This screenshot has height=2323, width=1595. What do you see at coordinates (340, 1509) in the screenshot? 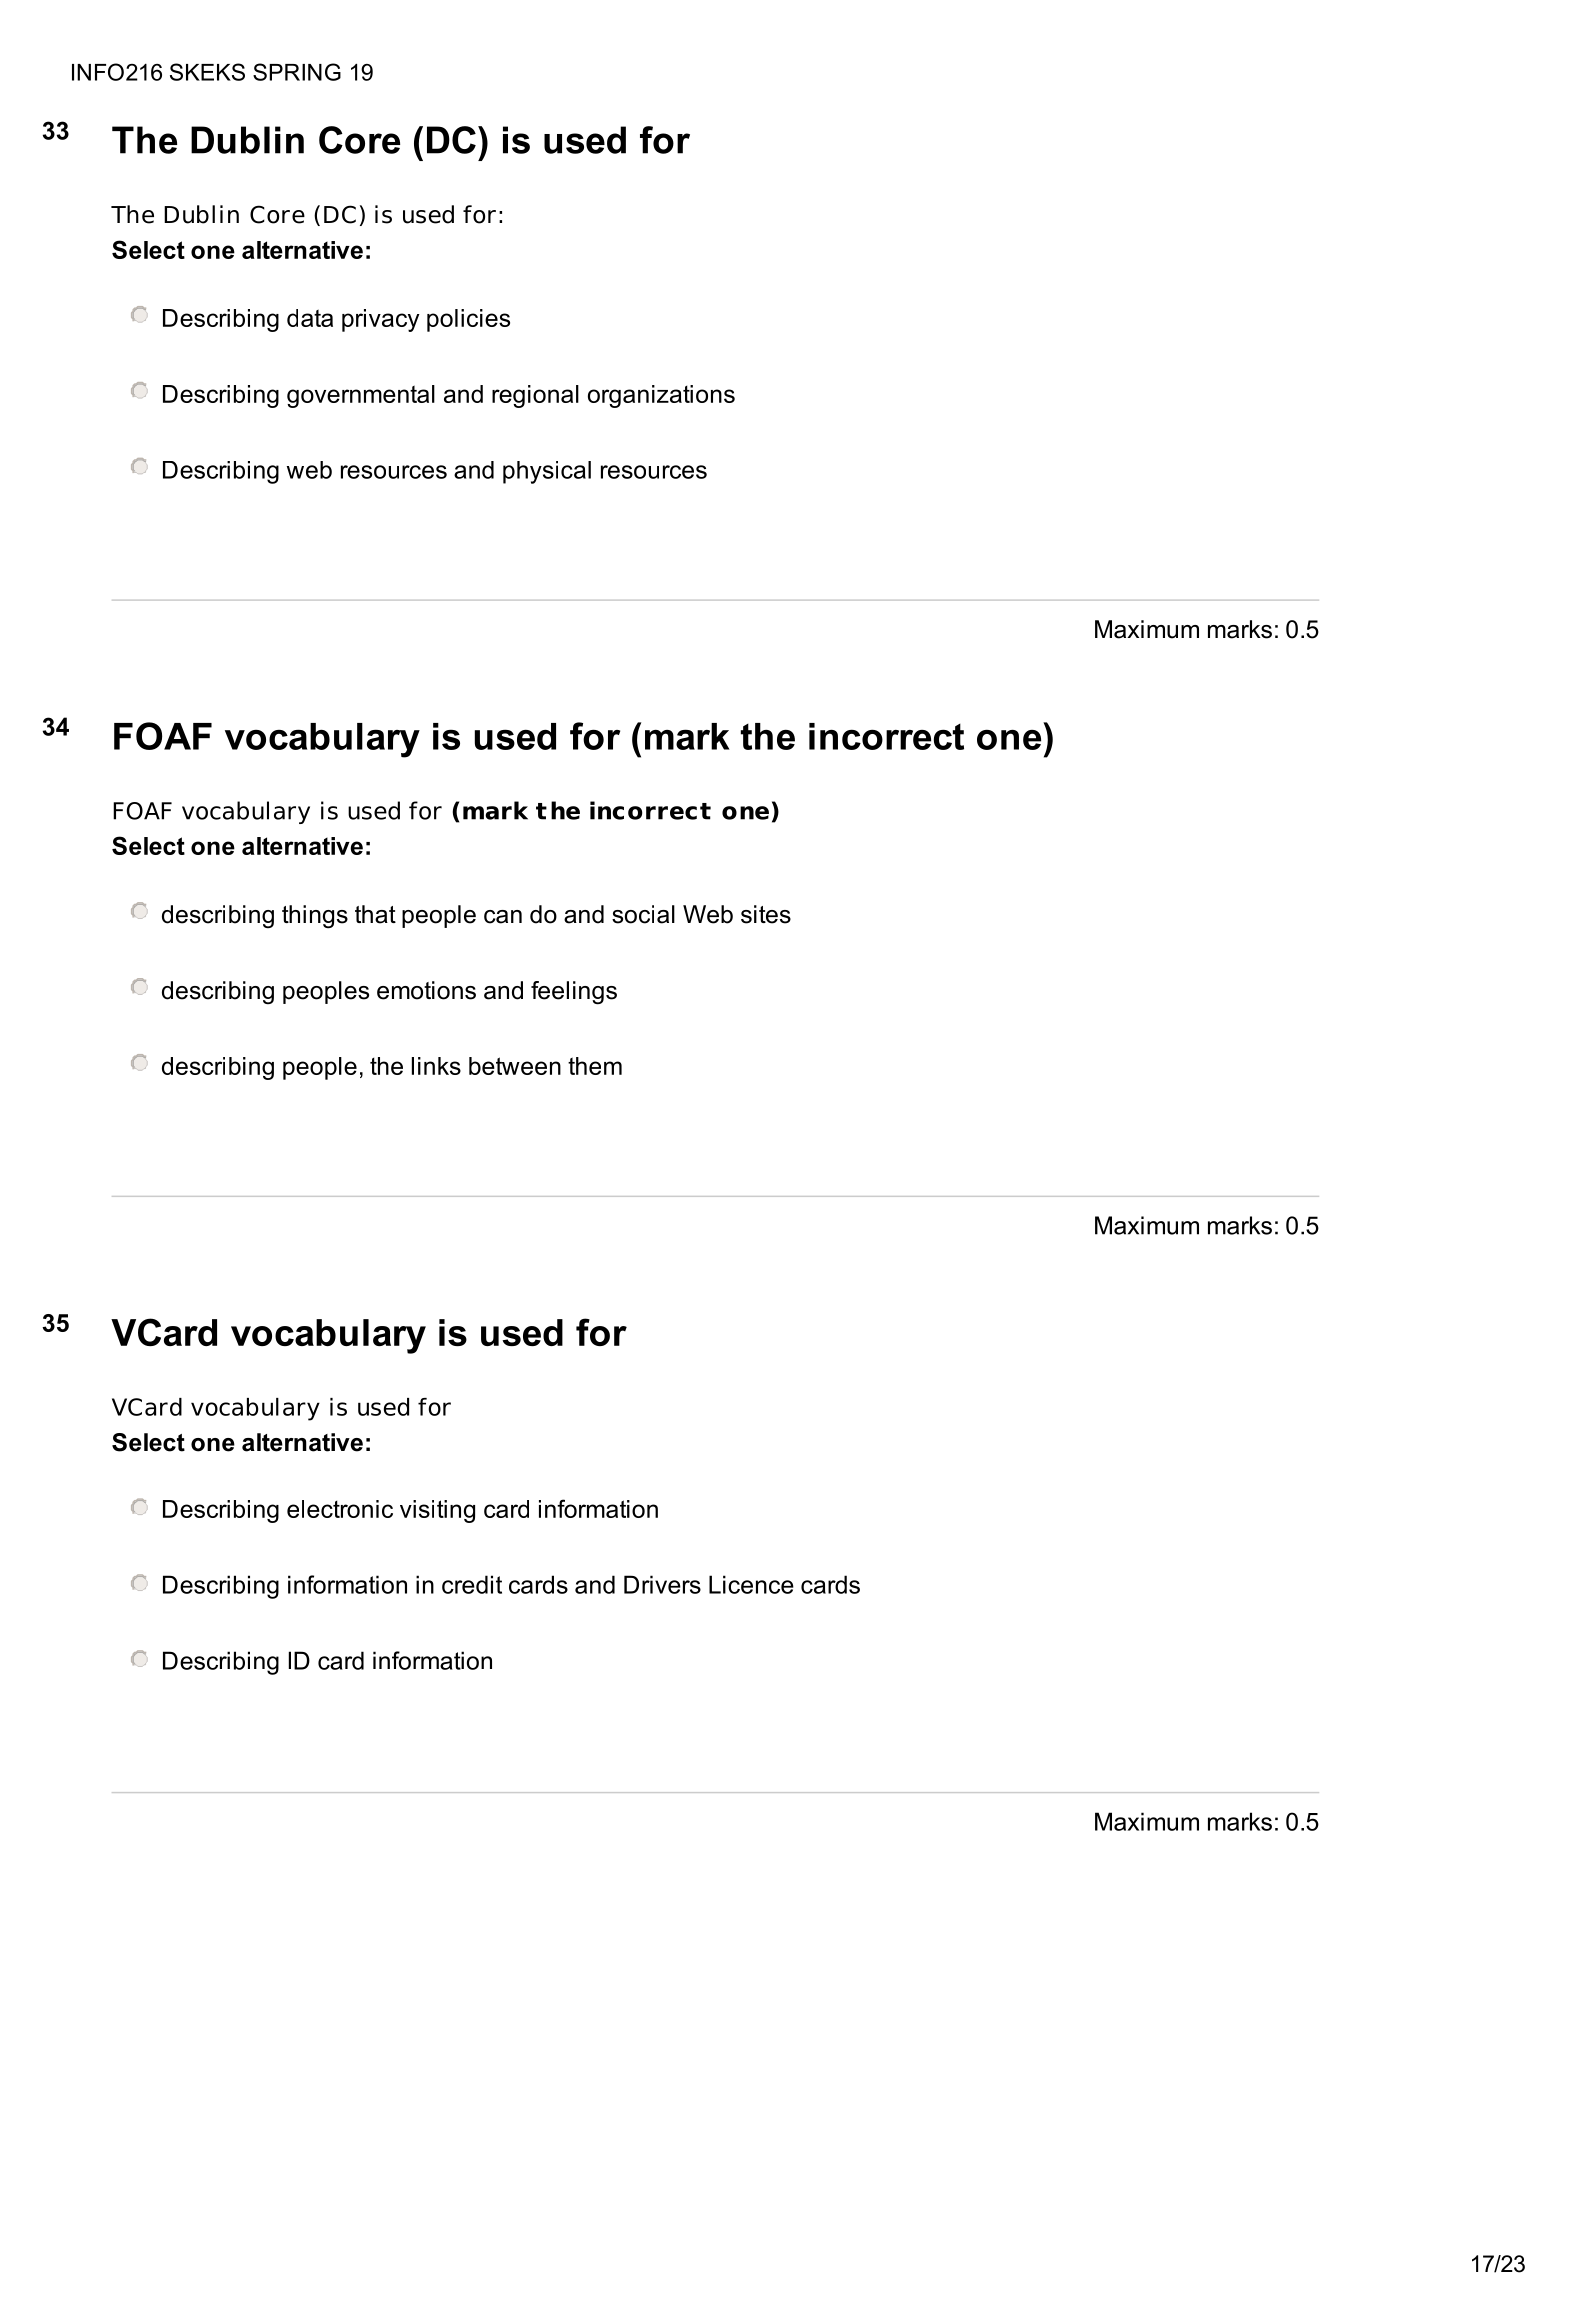
I see `electronic` at bounding box center [340, 1509].
